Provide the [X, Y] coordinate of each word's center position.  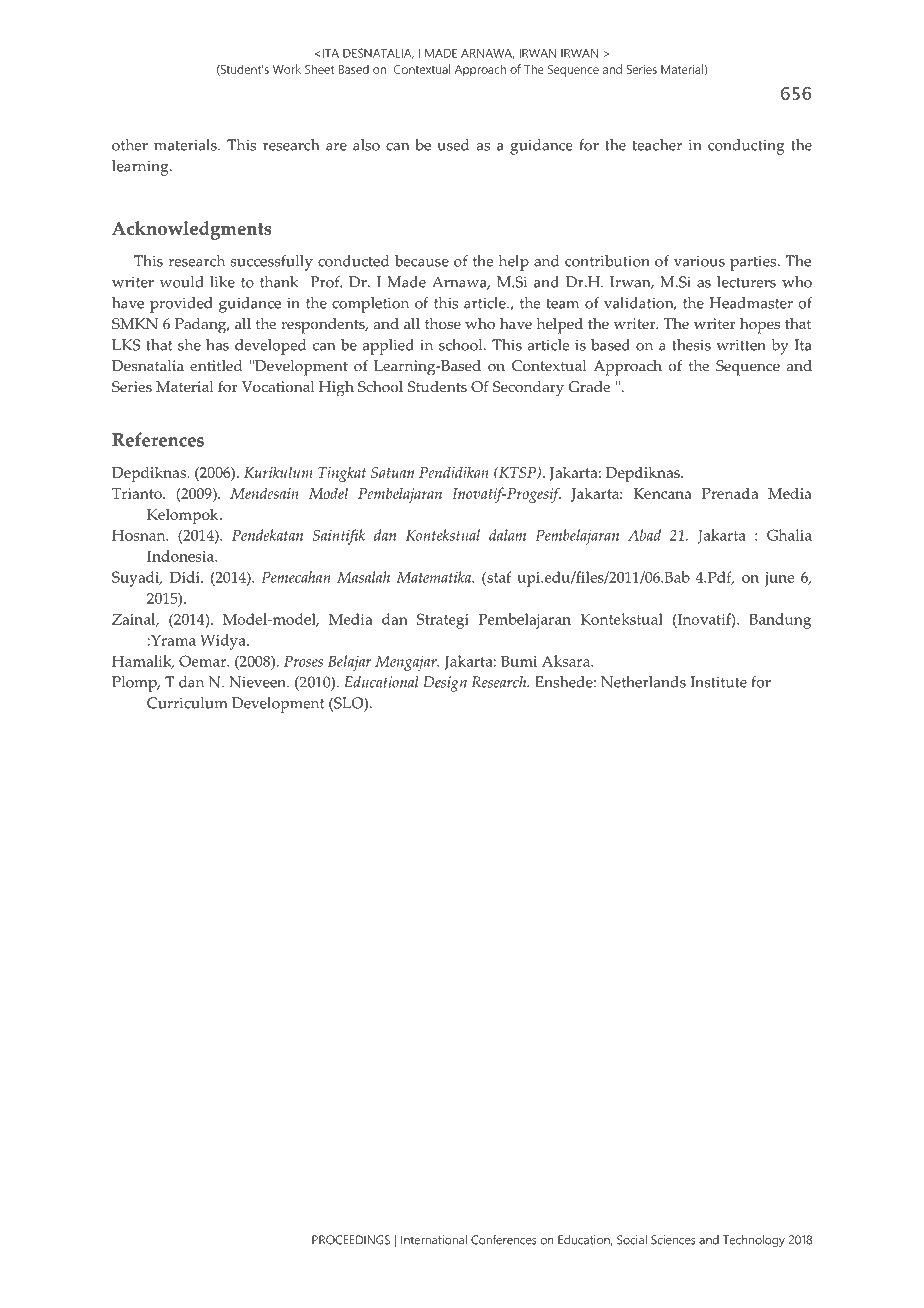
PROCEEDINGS [351, 1240]
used [453, 145]
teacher [657, 145]
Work [287, 69]
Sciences [673, 1240]
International [434, 1240]
